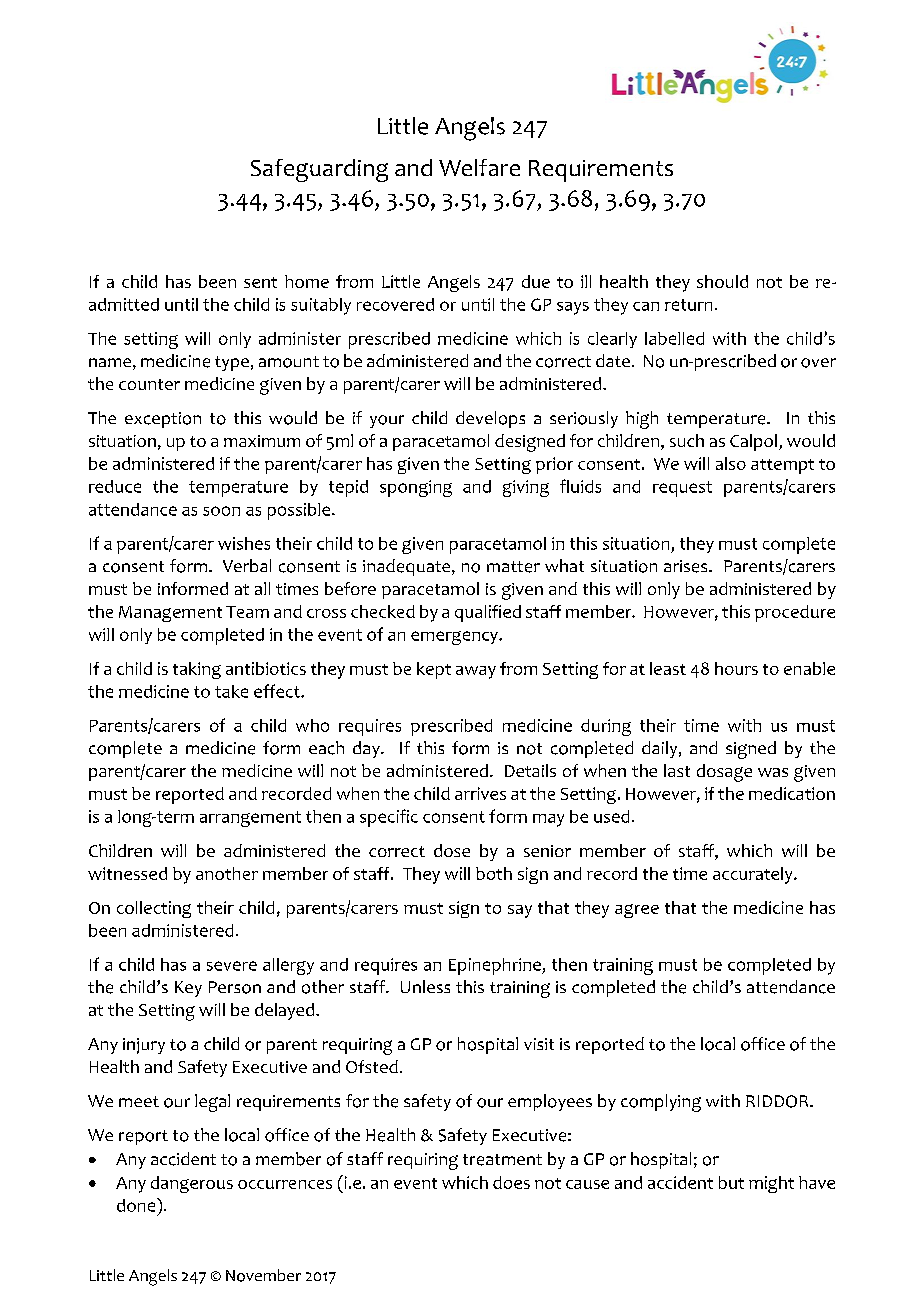 The height and width of the document is (1308, 924). Describe the element at coordinates (192, 1184) in the document. I see `dangerous` at that location.
